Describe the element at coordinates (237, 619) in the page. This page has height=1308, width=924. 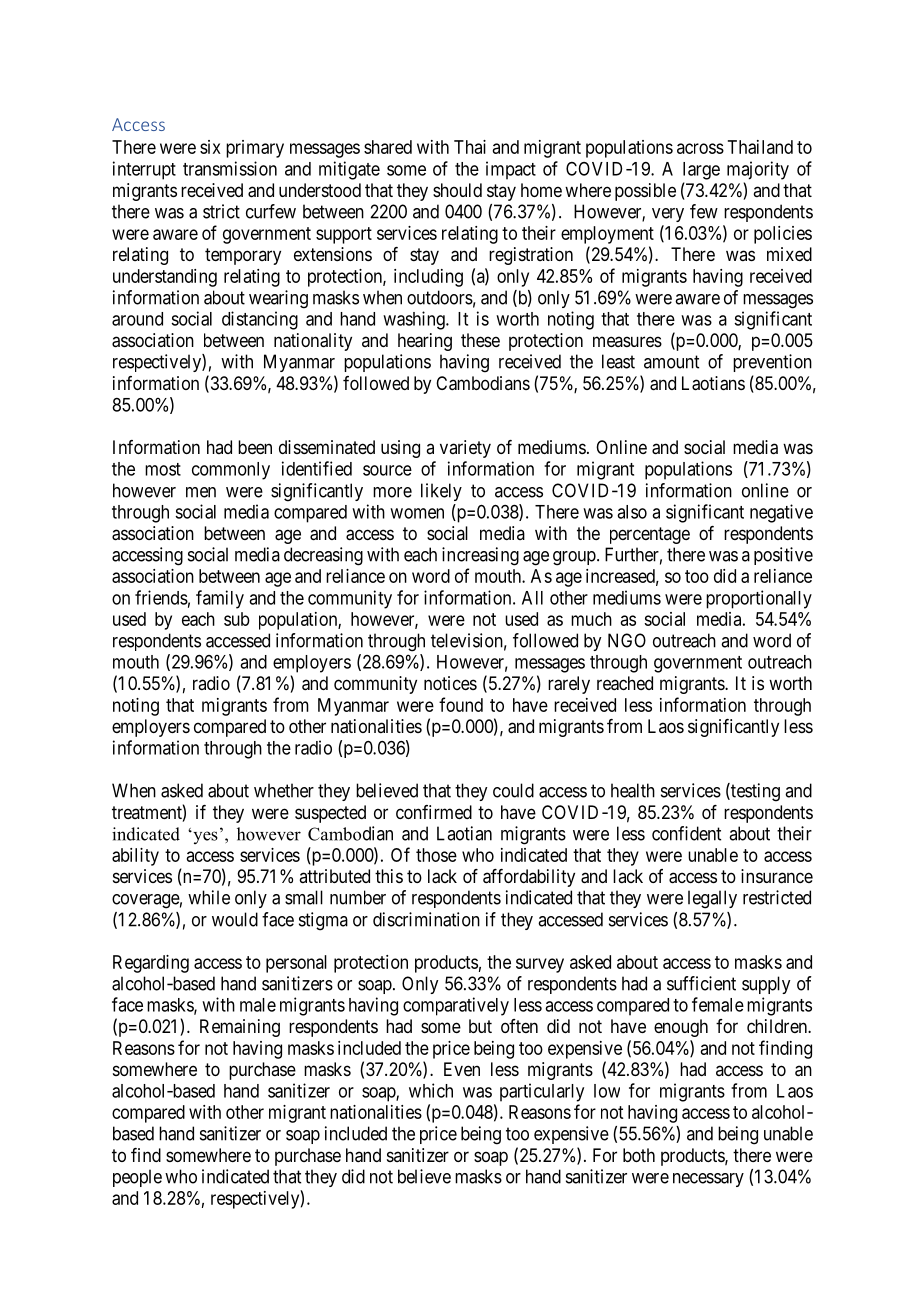
I see `sub` at that location.
